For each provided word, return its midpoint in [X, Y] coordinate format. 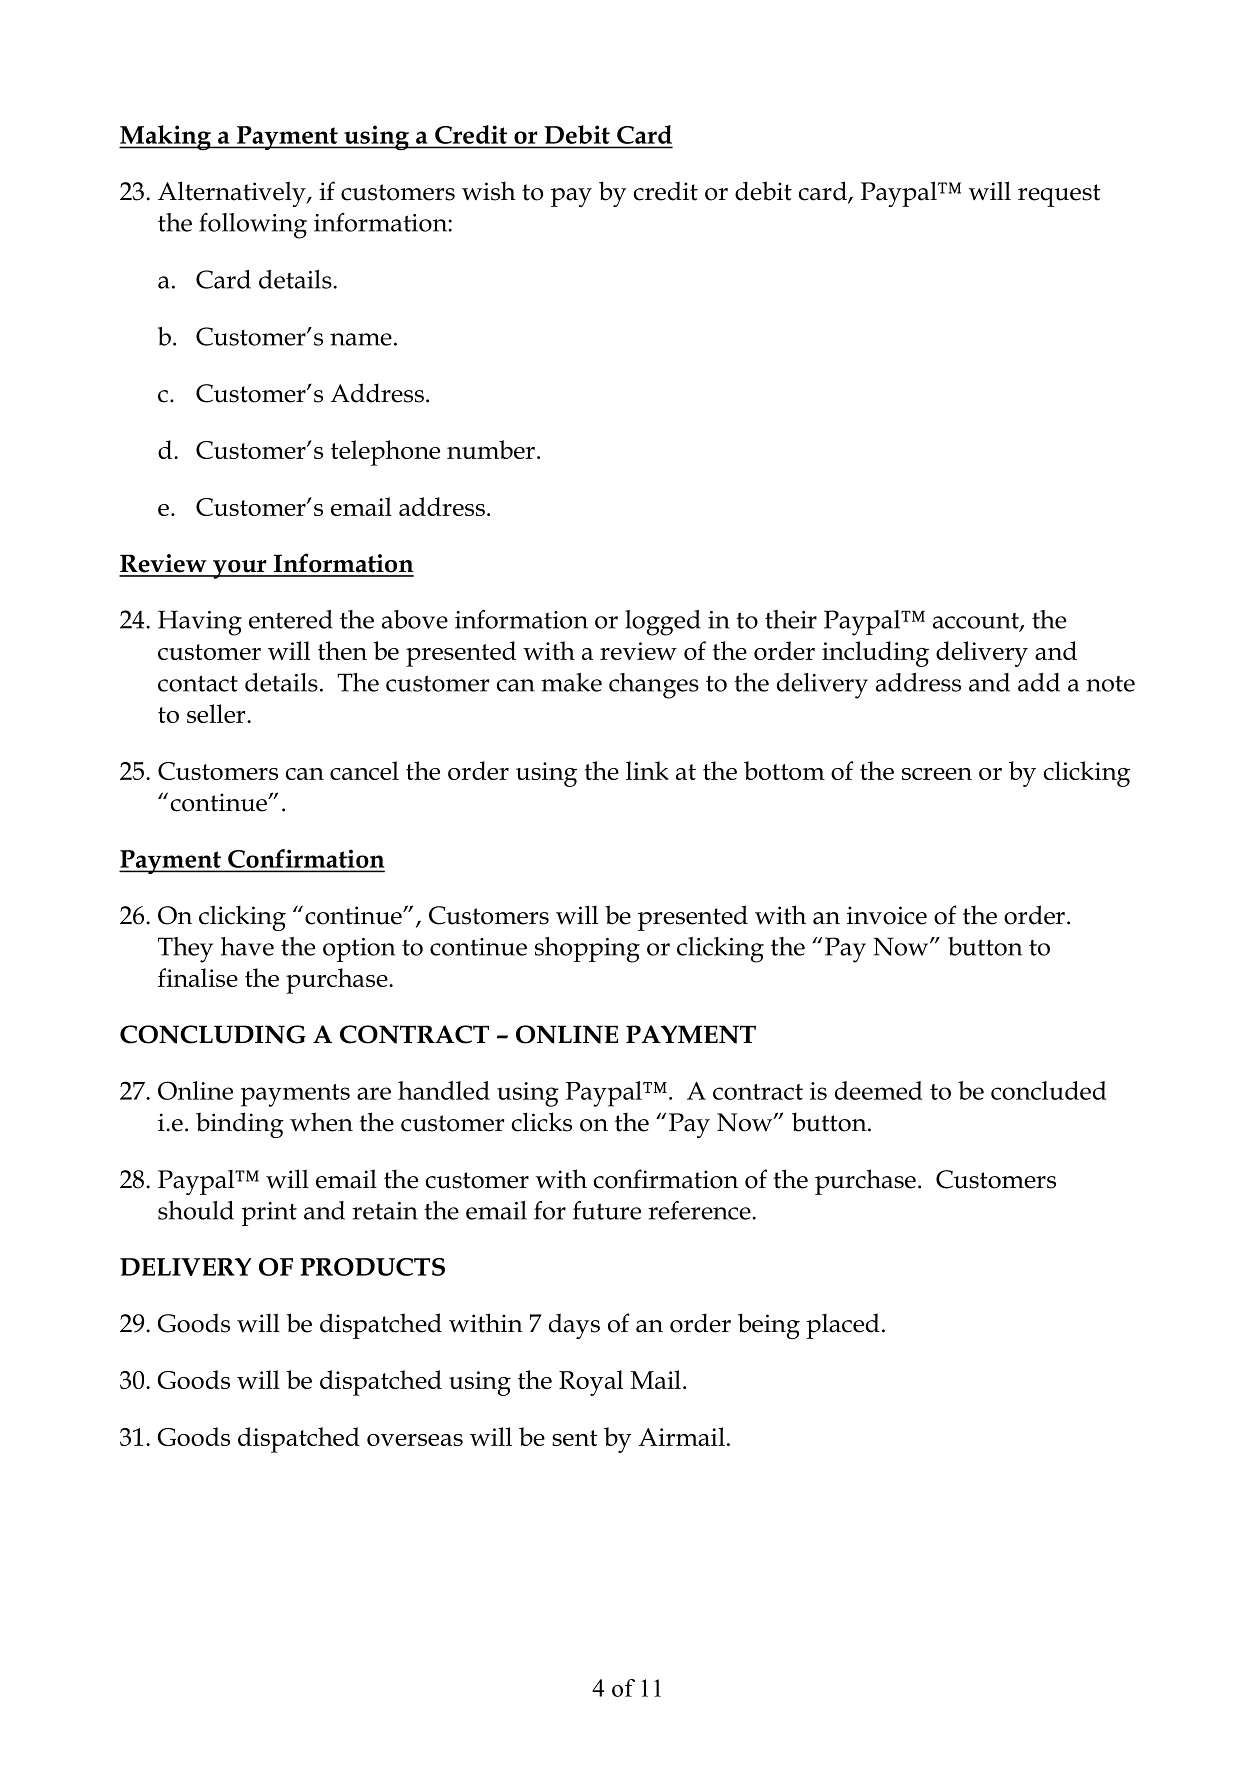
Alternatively [233, 194]
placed [843, 1326]
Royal [591, 1383]
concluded [1049, 1090]
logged [663, 623]
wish [489, 191]
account [977, 622]
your [240, 569]
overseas [415, 1440]
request [1059, 195]
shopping [587, 950]
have [247, 946]
